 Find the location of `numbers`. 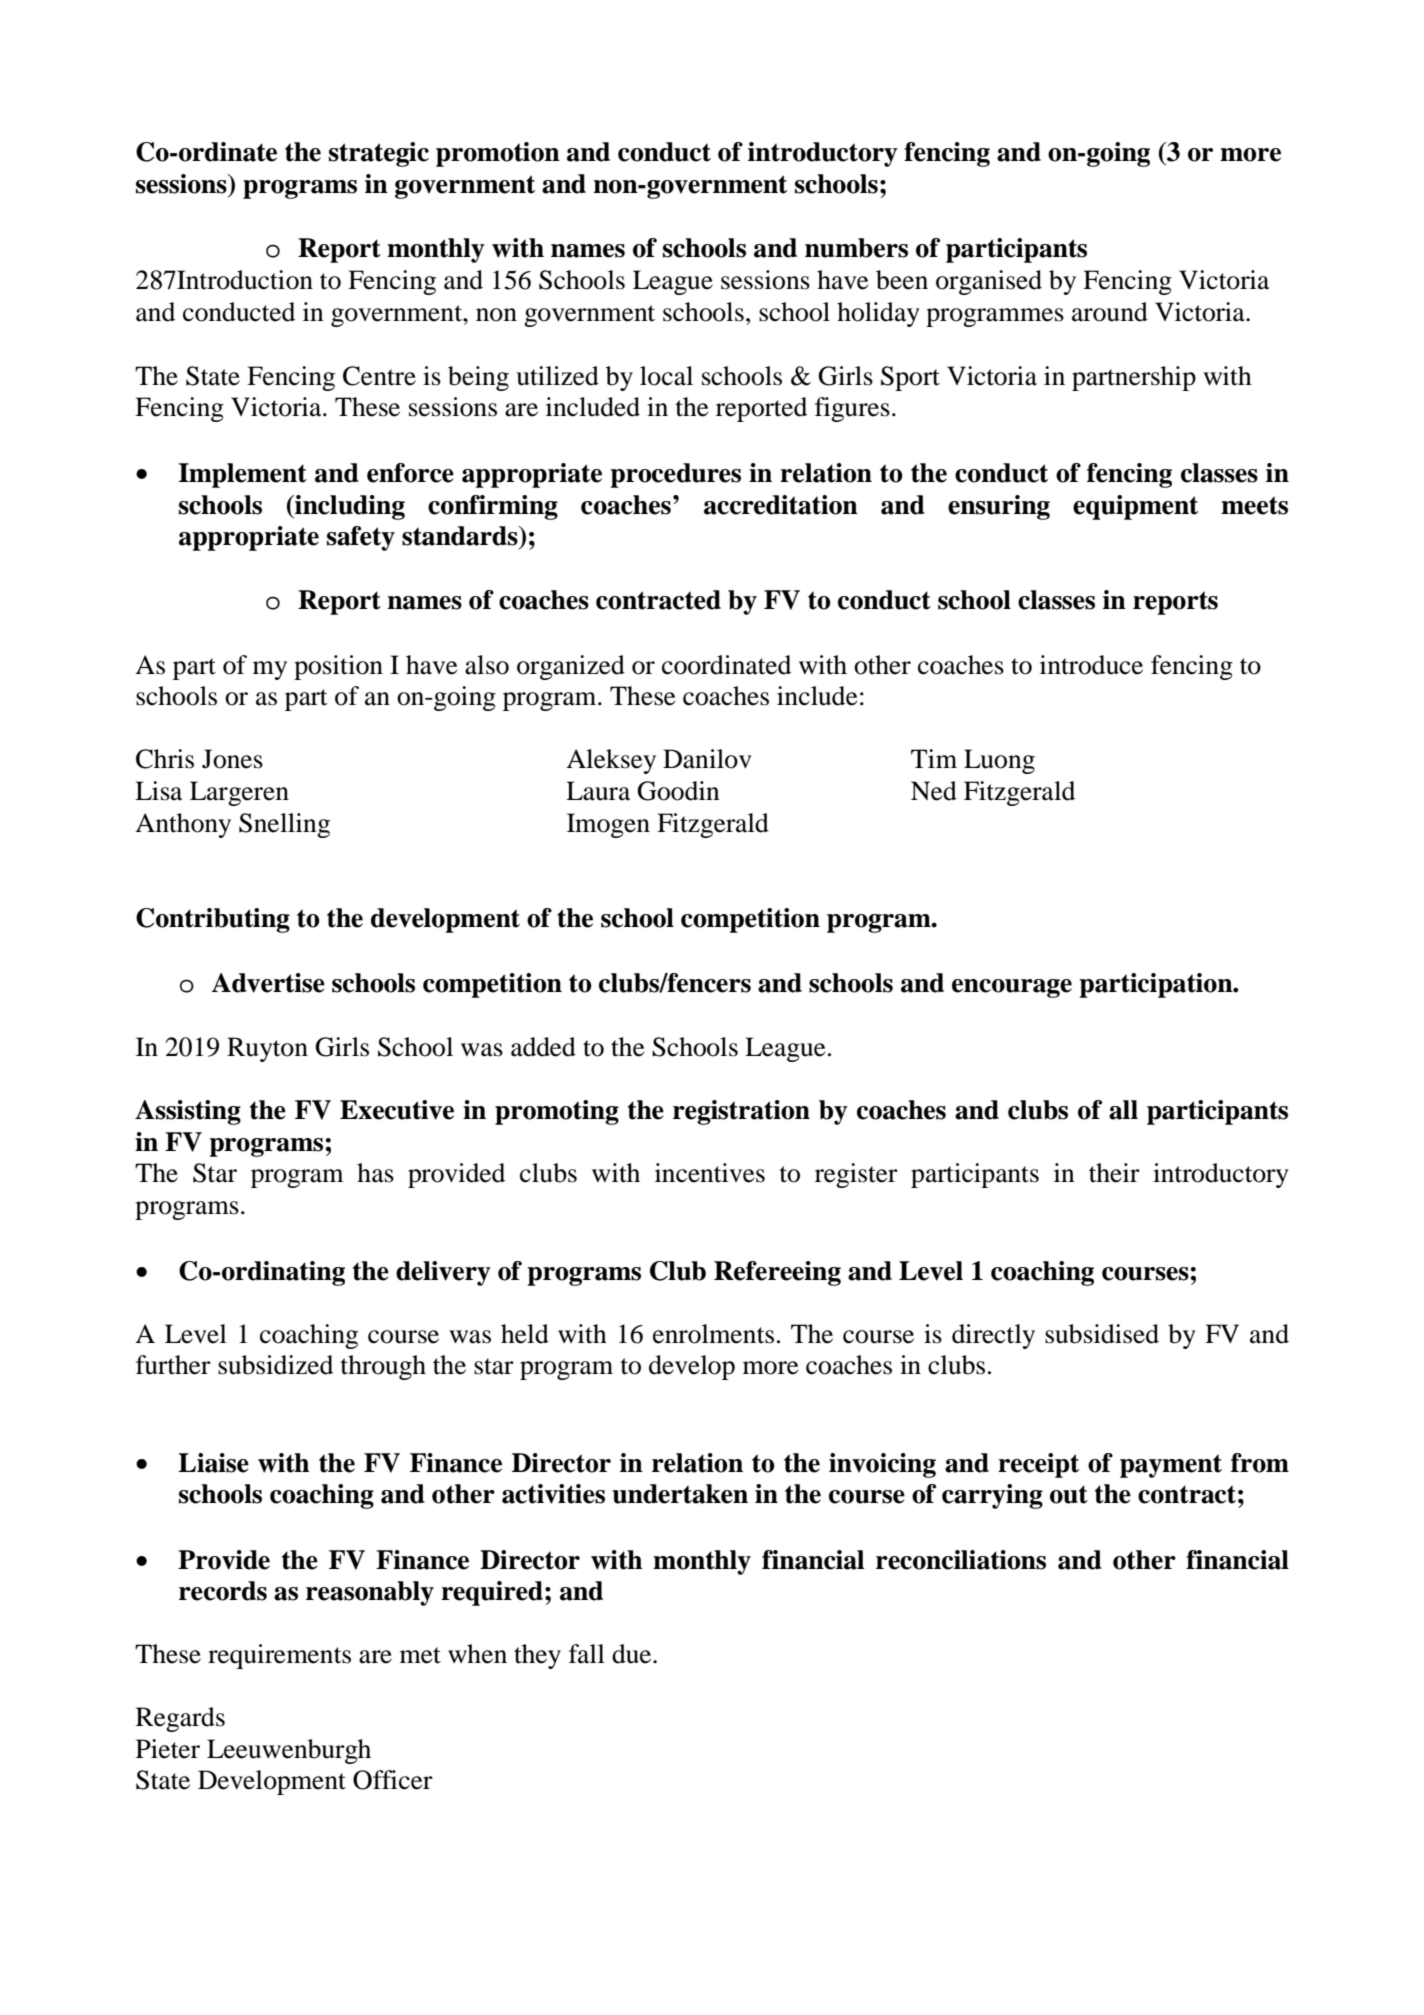

numbers is located at coordinates (856, 248).
